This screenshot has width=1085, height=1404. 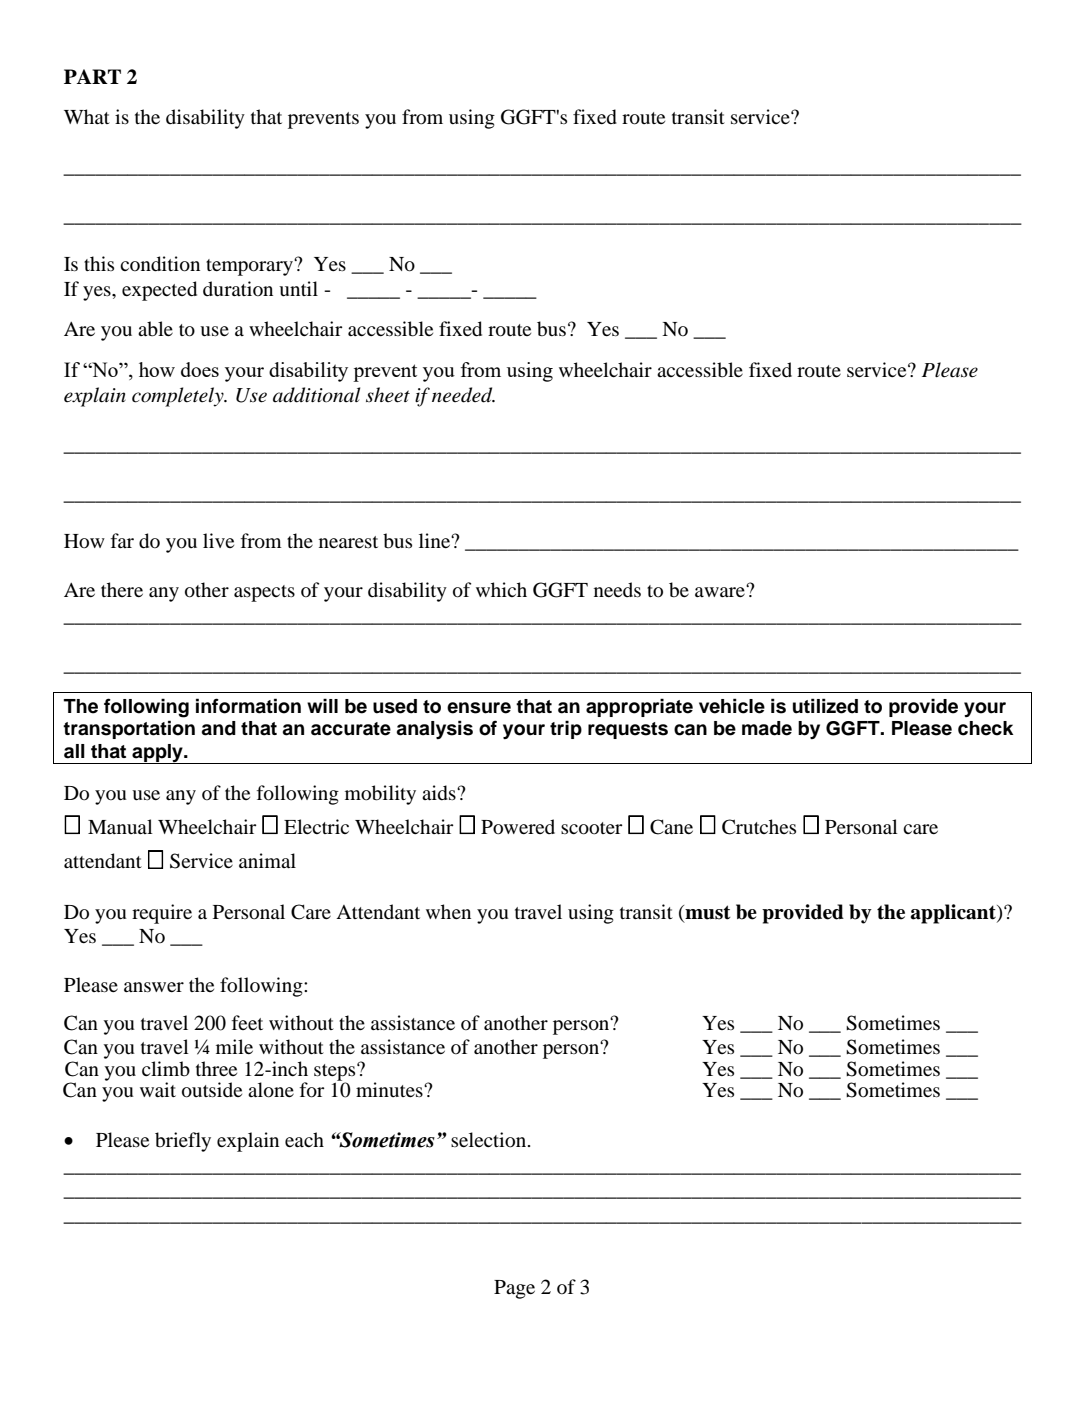 What do you see at coordinates (218, 540) in the screenshot?
I see `live` at bounding box center [218, 540].
